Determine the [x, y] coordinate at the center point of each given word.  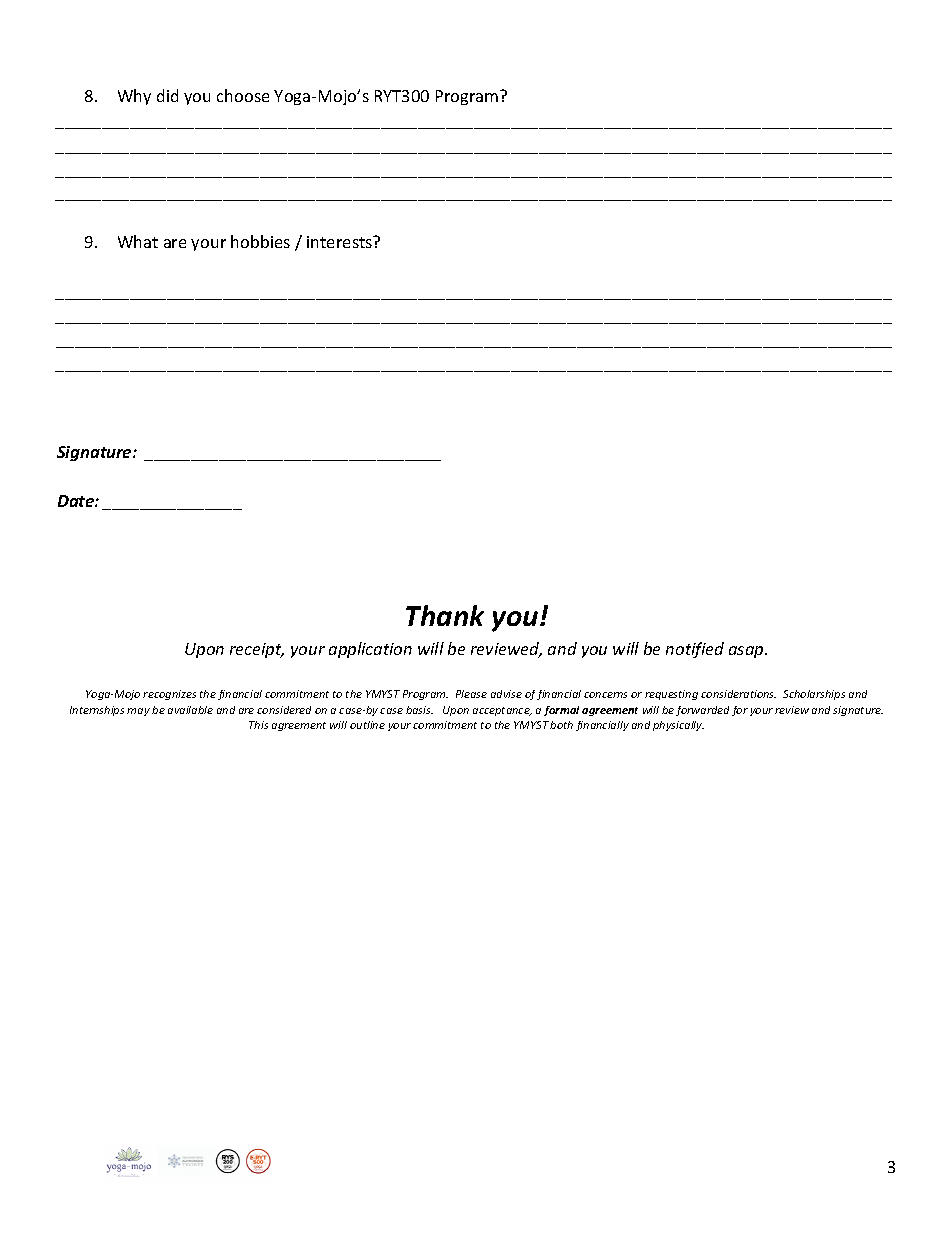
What [138, 241]
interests [341, 242]
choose [243, 95]
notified [695, 650]
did [167, 95]
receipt [257, 650]
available [190, 710]
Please [471, 694]
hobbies [260, 241]
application [370, 650]
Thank [445, 615]
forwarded [702, 711]
